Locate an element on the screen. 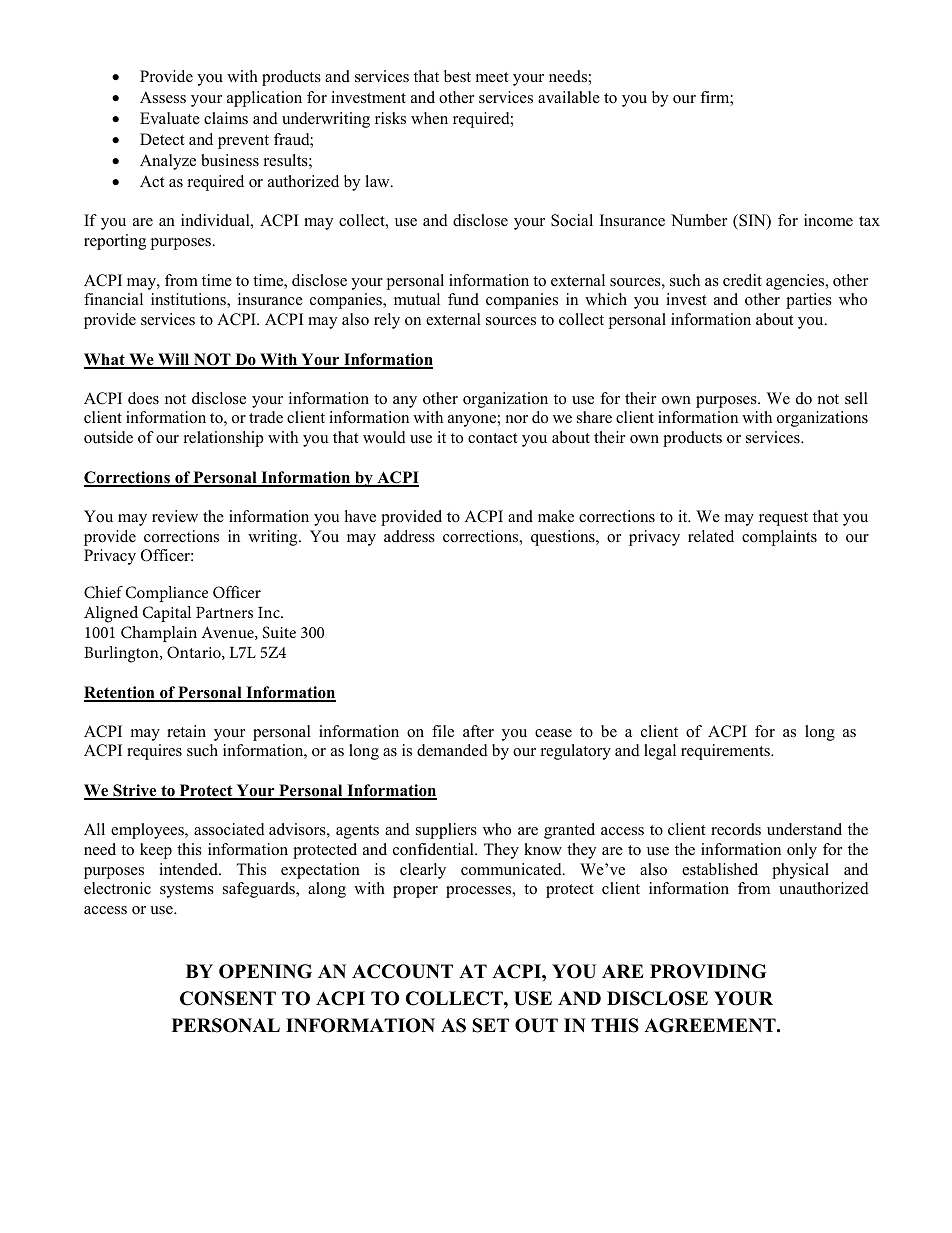 The height and width of the screenshot is (1233, 952). Assess is located at coordinates (163, 97).
